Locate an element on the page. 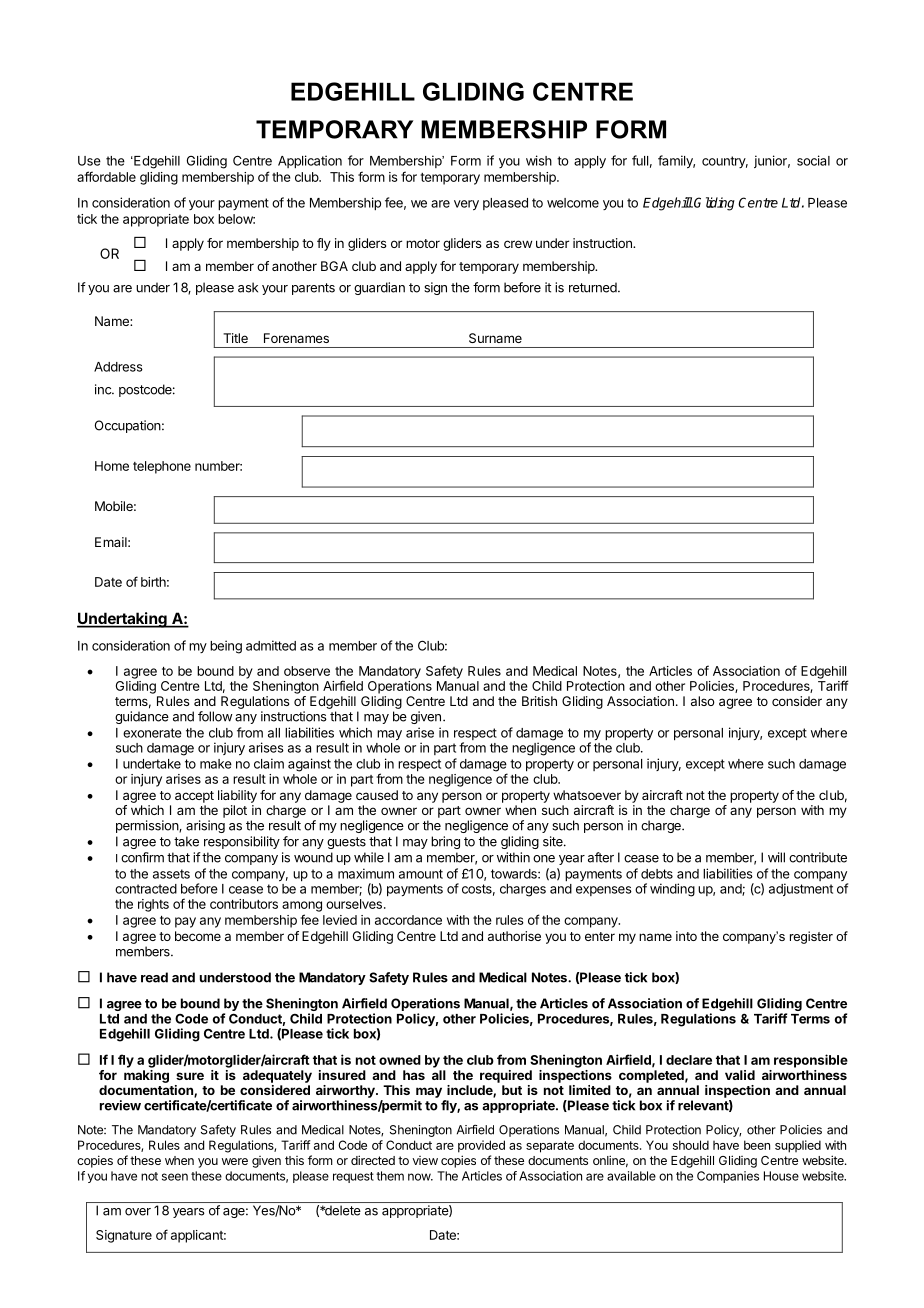 Image resolution: width=924 pixels, height=1308 pixels. British is located at coordinates (539, 701).
